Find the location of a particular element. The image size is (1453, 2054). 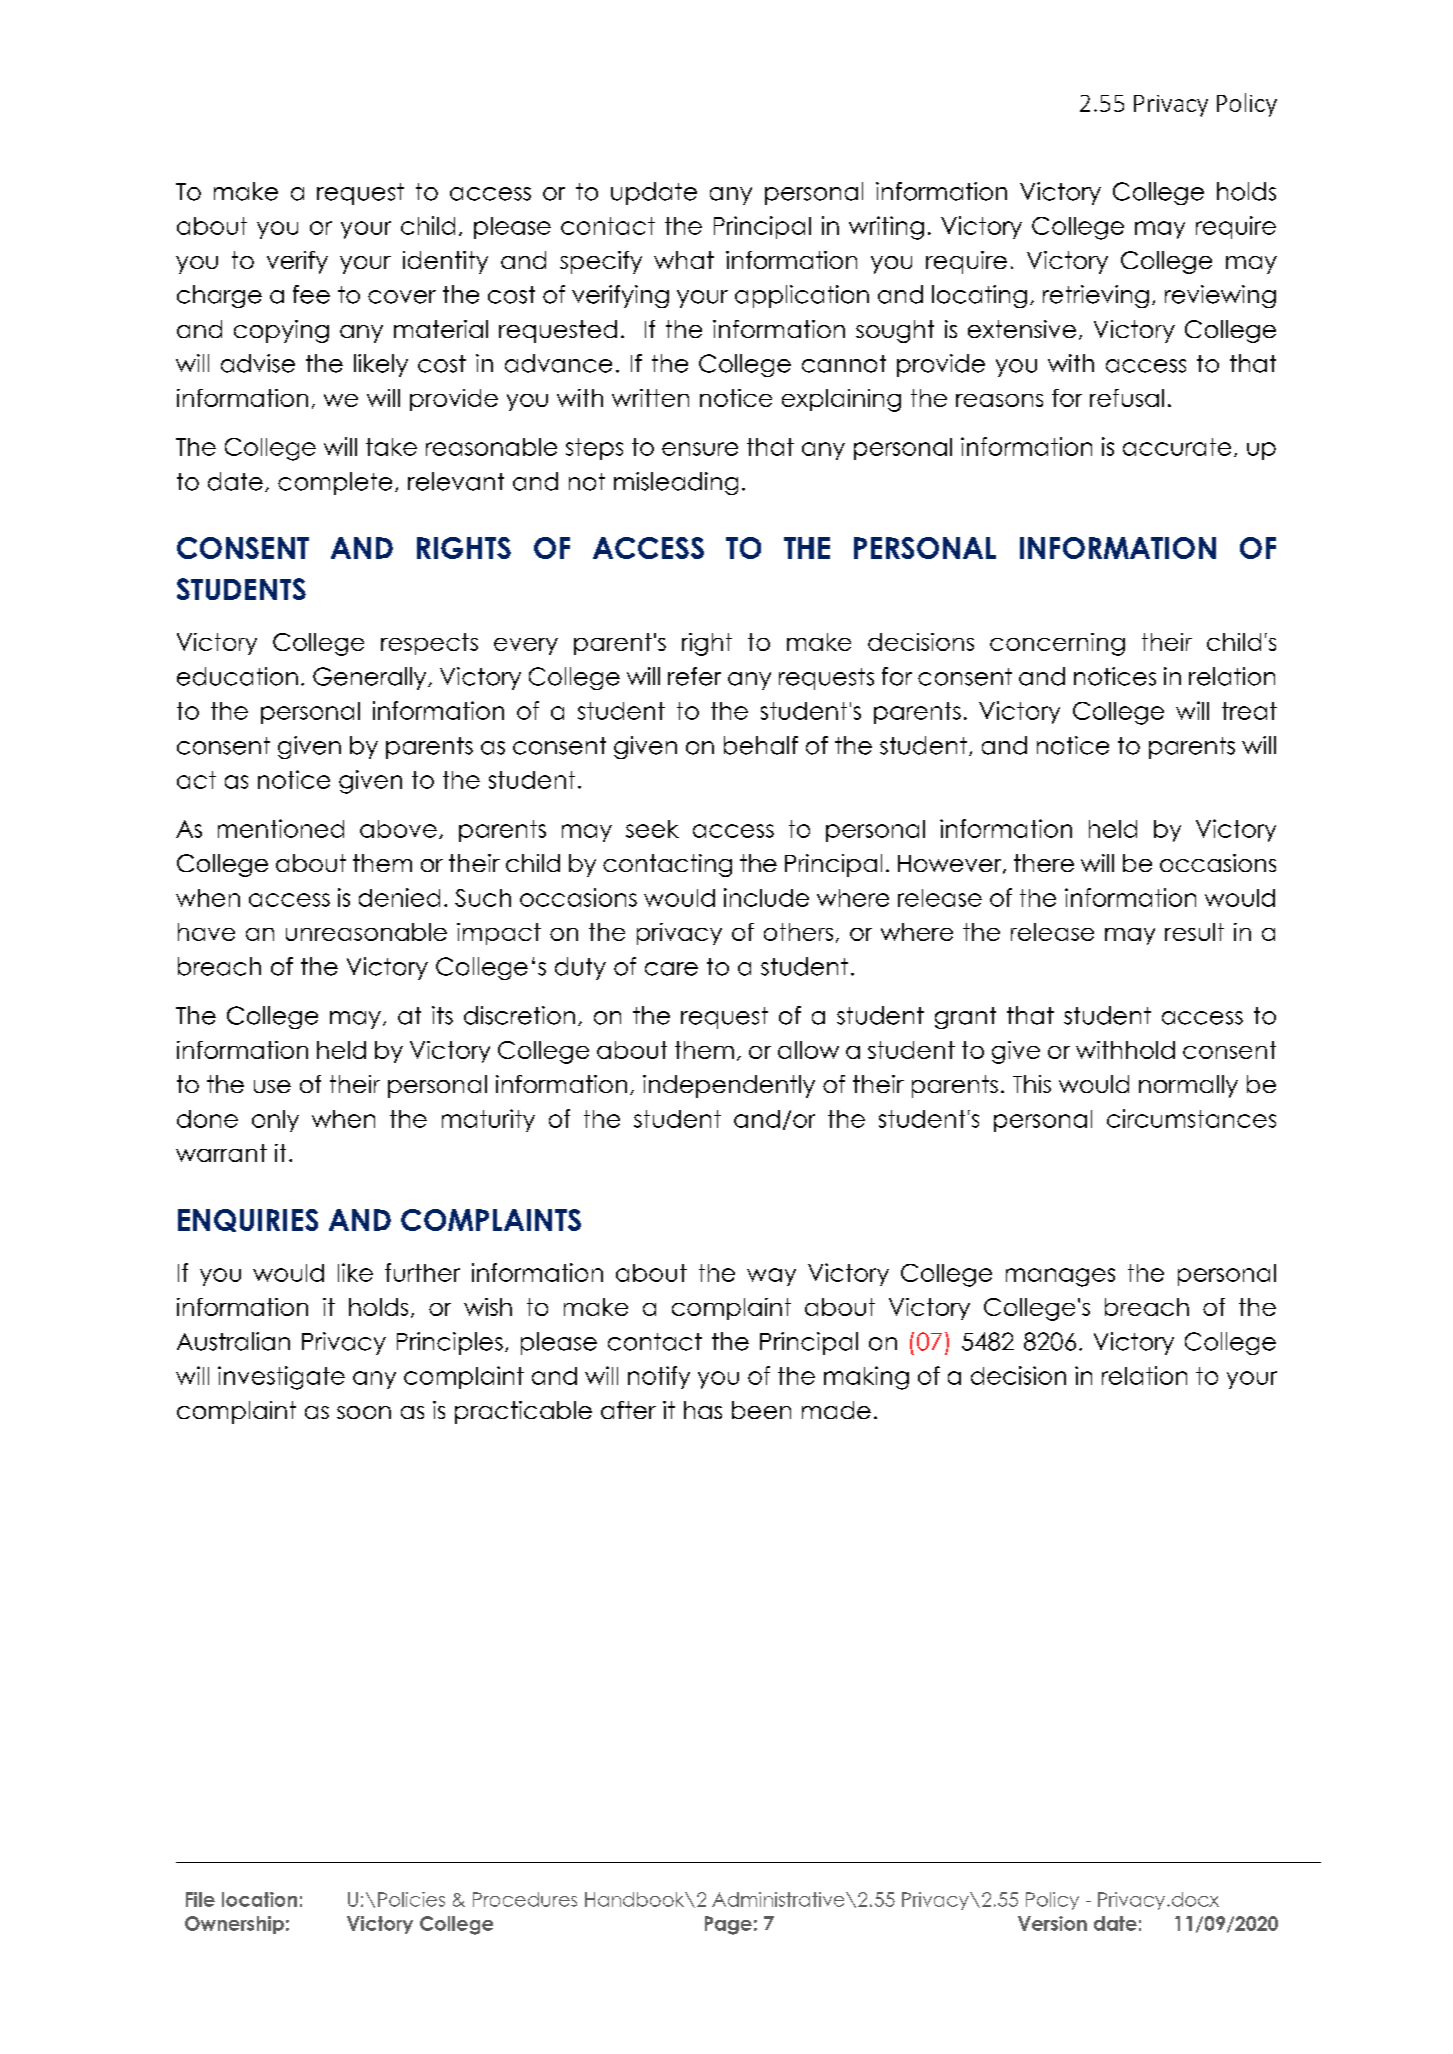

use is located at coordinates (272, 1086).
